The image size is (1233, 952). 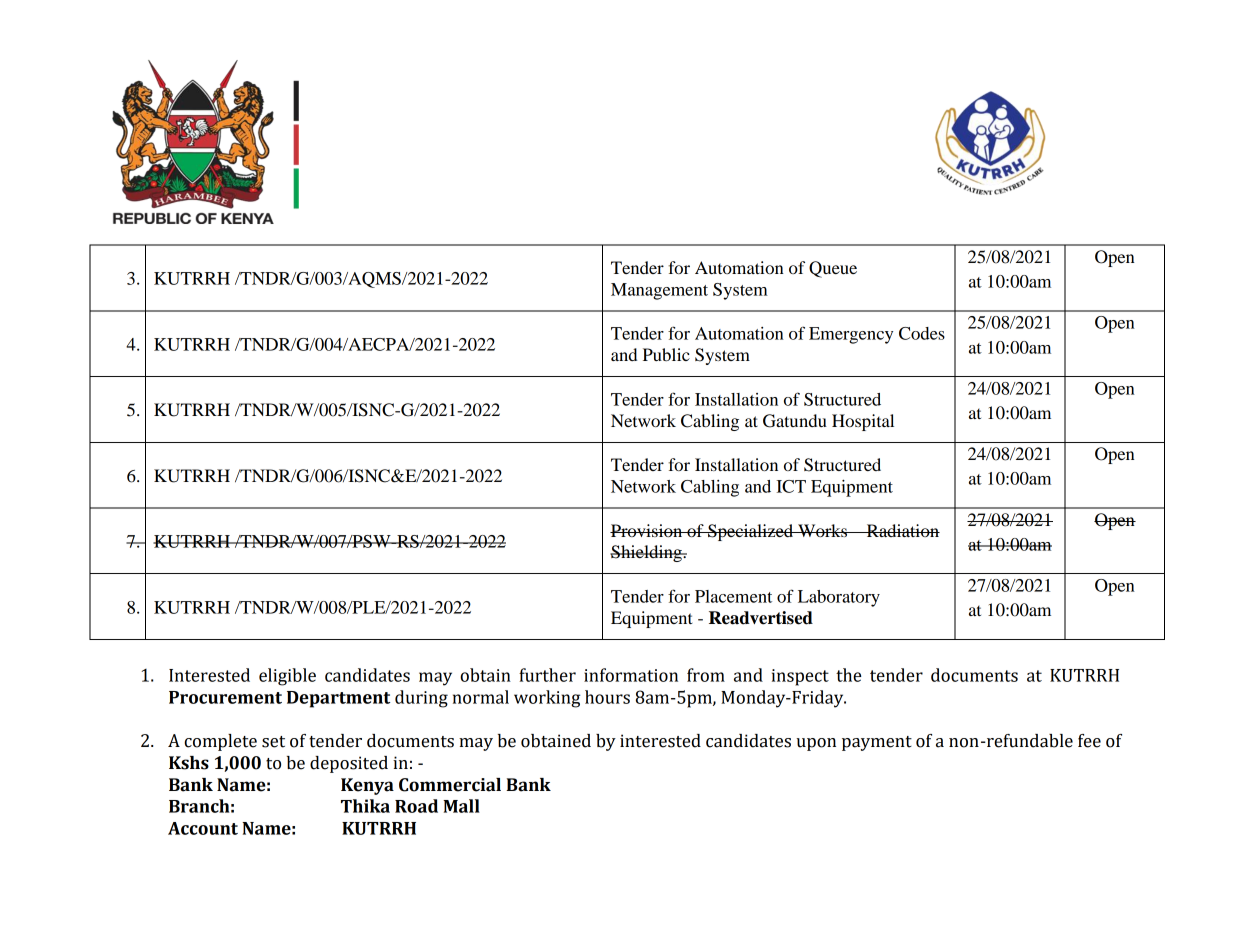 I want to click on Management, so click(x=659, y=291).
